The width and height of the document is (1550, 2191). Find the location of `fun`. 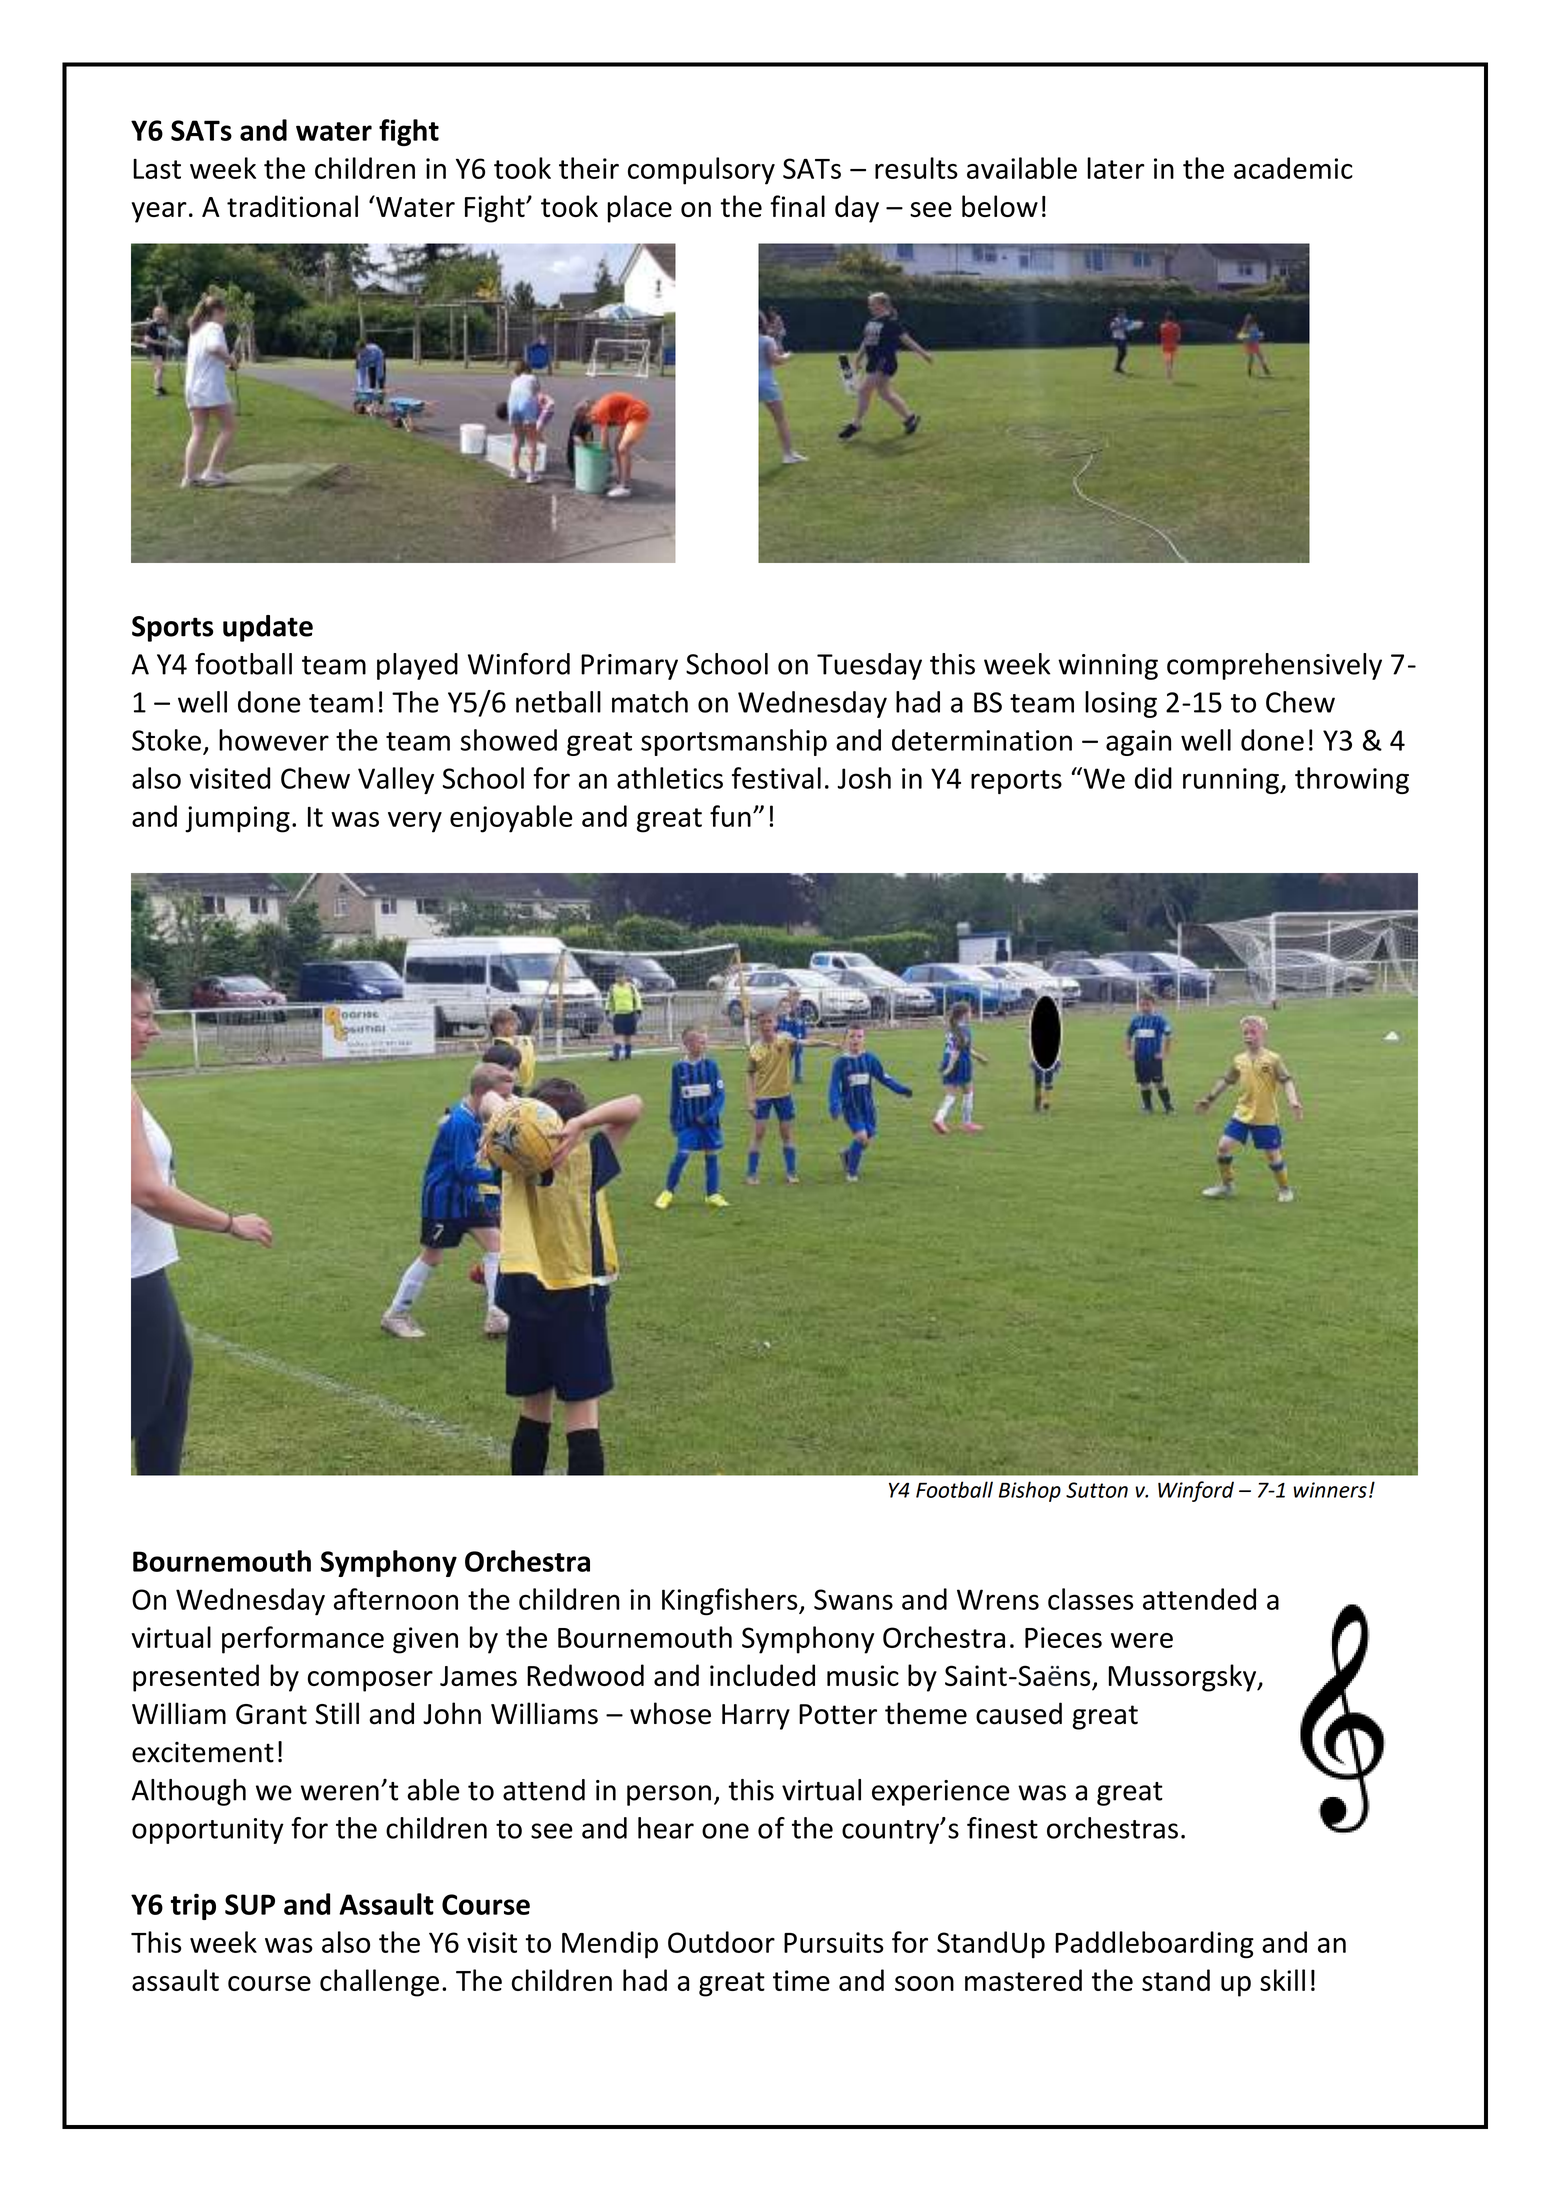

fun is located at coordinates (730, 816).
